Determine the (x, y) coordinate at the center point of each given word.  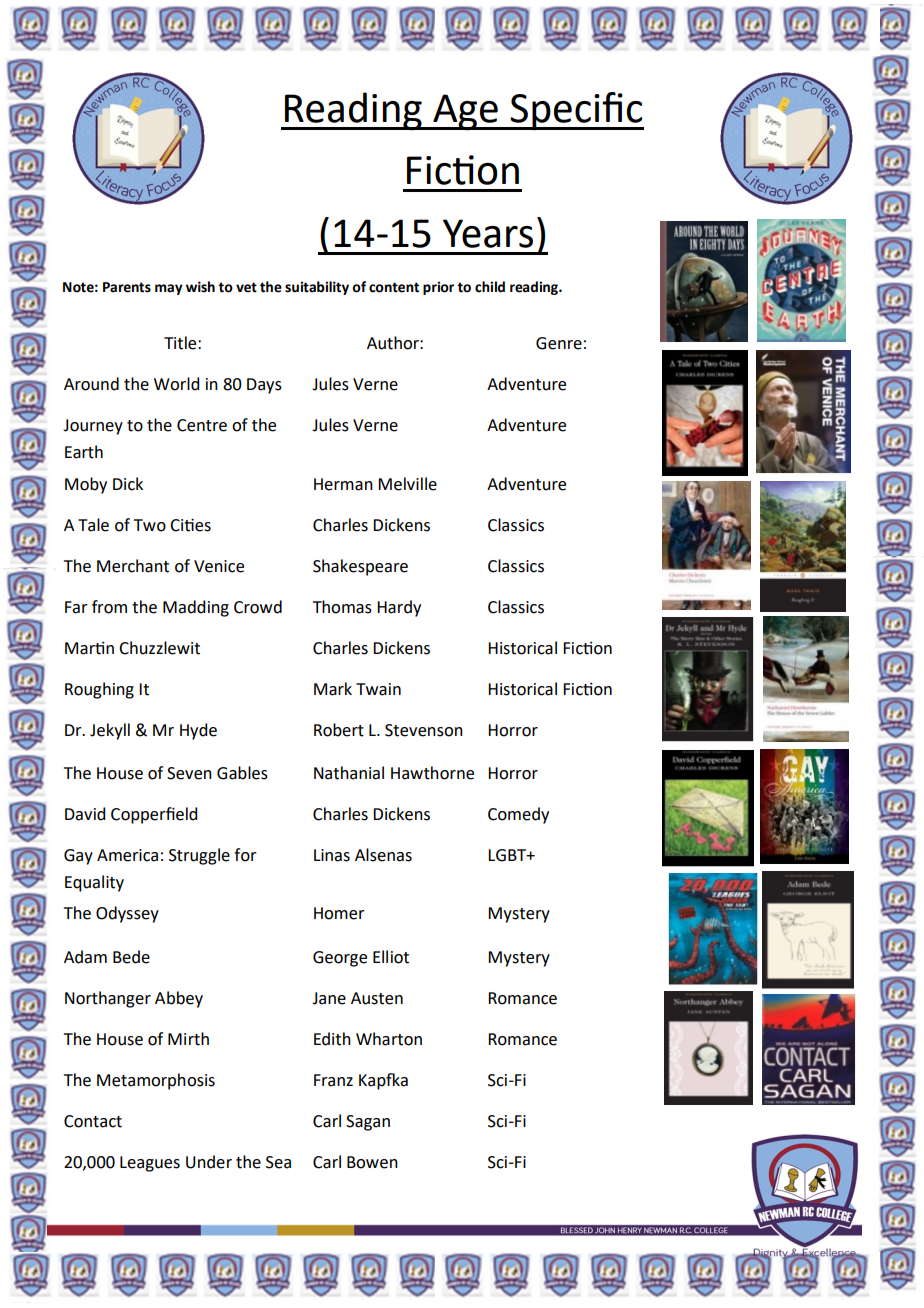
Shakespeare (360, 567)
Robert (339, 730)
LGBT (508, 855)
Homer (339, 913)
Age (465, 112)
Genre (559, 343)
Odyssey (127, 914)
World (176, 384)
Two (150, 525)
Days (264, 386)
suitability (317, 288)
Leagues (150, 1164)
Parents (127, 287)
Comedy (518, 815)
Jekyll (110, 731)
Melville (407, 484)
